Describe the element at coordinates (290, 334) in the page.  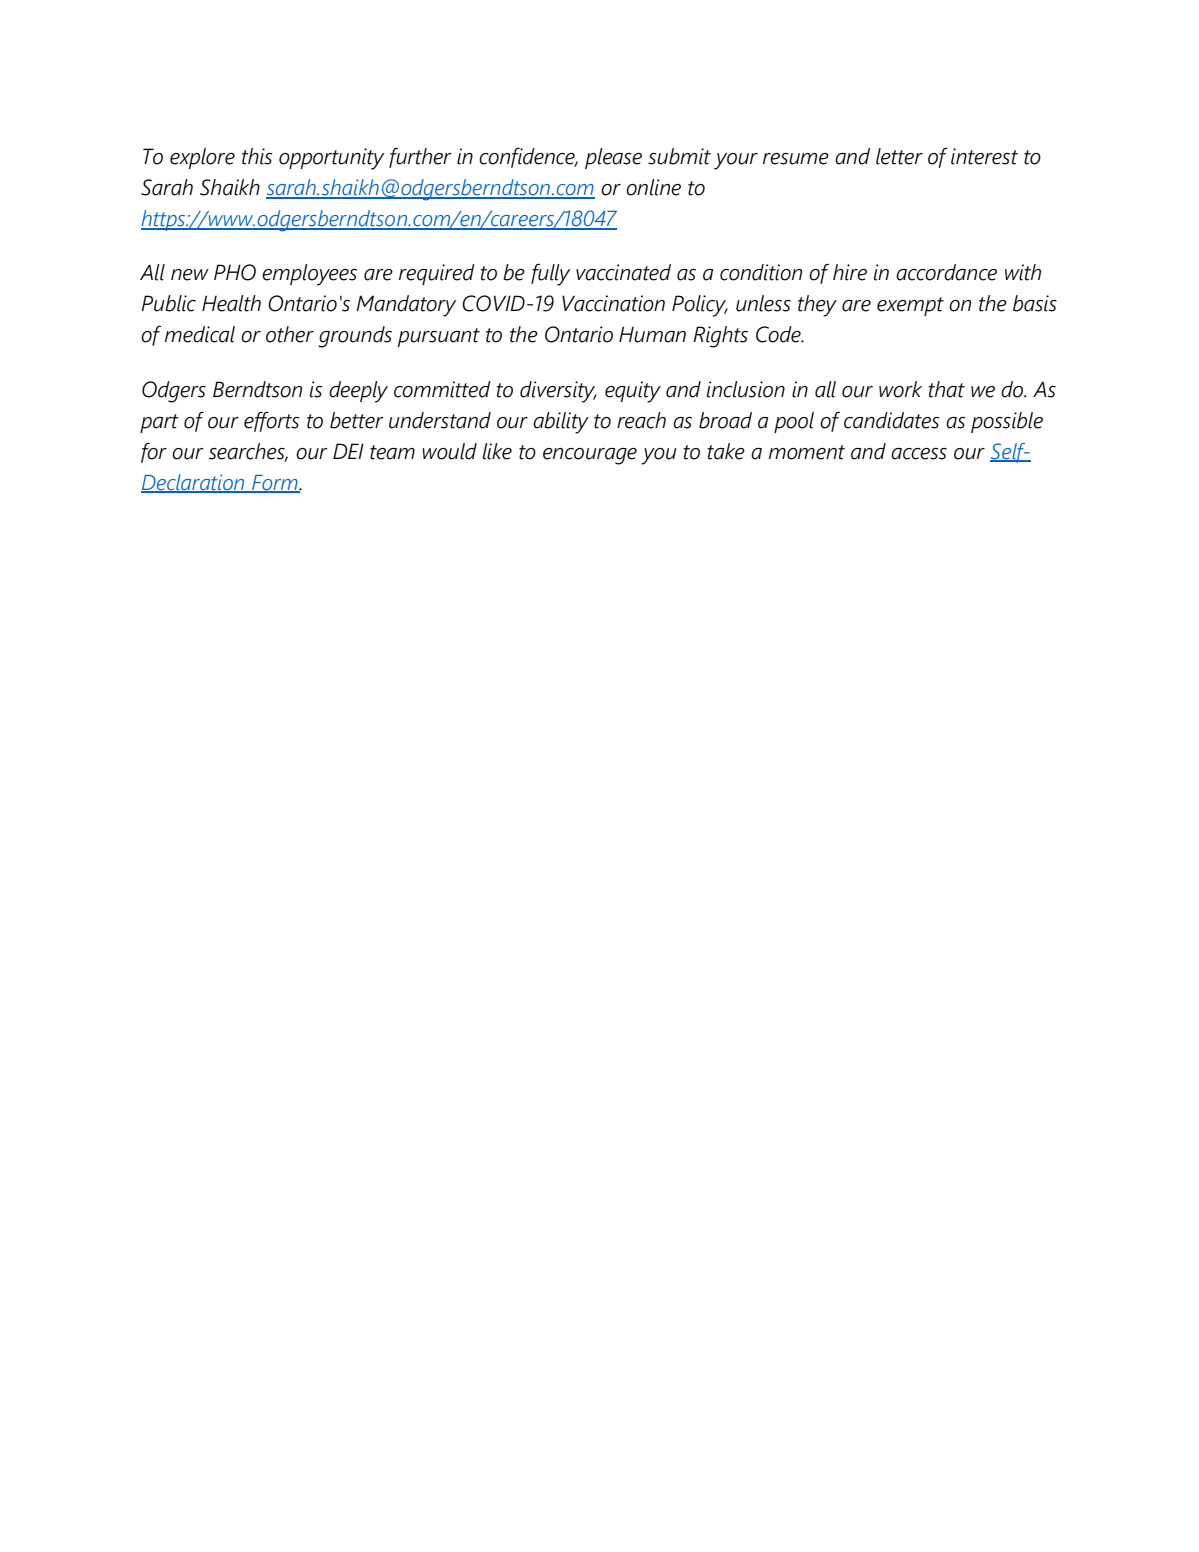
I see `other` at that location.
